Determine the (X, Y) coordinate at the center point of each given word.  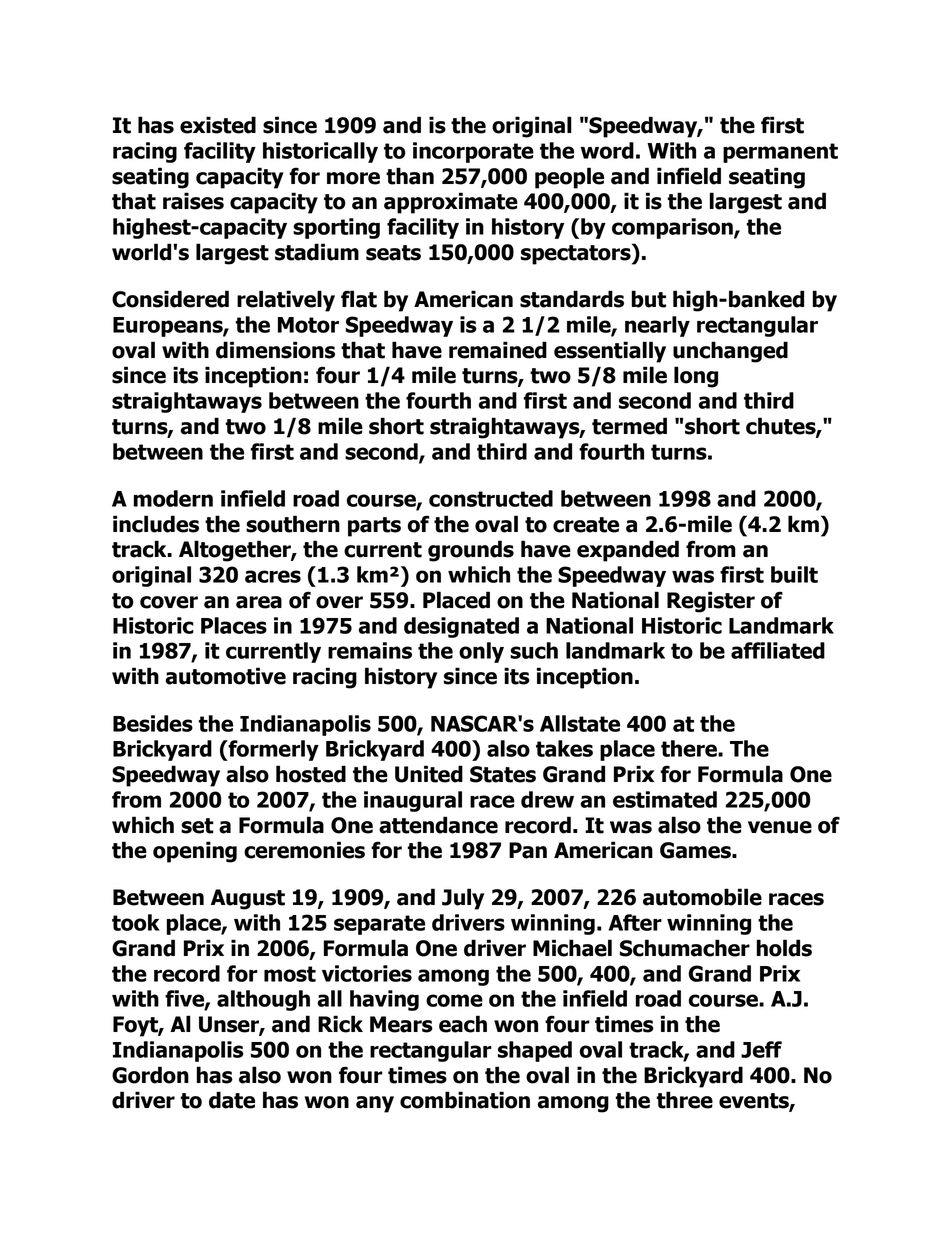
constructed (491, 498)
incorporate (473, 152)
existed (218, 125)
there (690, 748)
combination (465, 1100)
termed (629, 426)
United (429, 774)
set (197, 826)
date (232, 1100)
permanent (780, 153)
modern (173, 498)
